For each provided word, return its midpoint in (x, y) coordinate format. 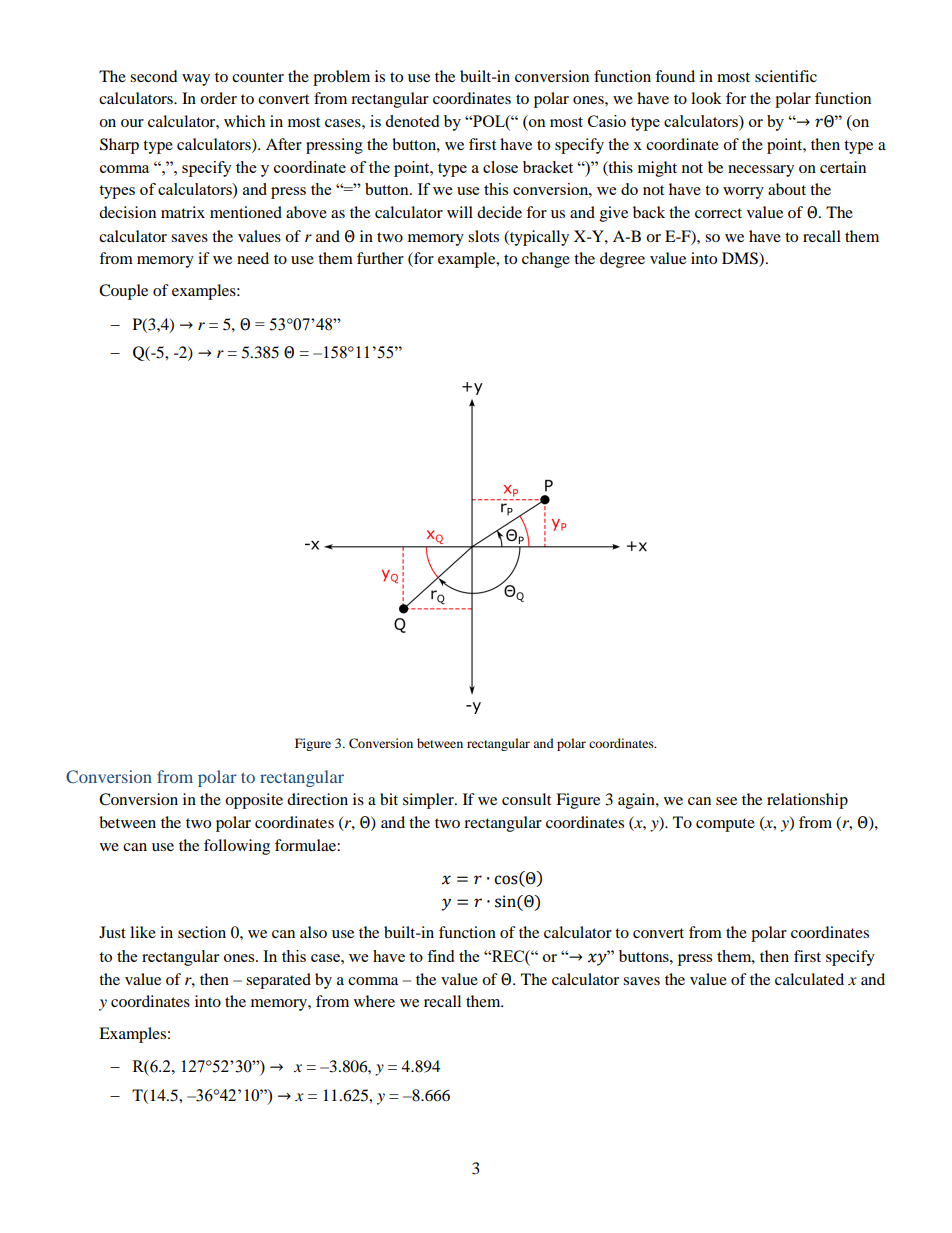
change (546, 260)
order (218, 98)
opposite (254, 801)
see (726, 801)
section (202, 932)
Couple (123, 292)
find (440, 956)
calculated (809, 979)
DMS (741, 259)
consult (526, 799)
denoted (412, 121)
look (706, 98)
